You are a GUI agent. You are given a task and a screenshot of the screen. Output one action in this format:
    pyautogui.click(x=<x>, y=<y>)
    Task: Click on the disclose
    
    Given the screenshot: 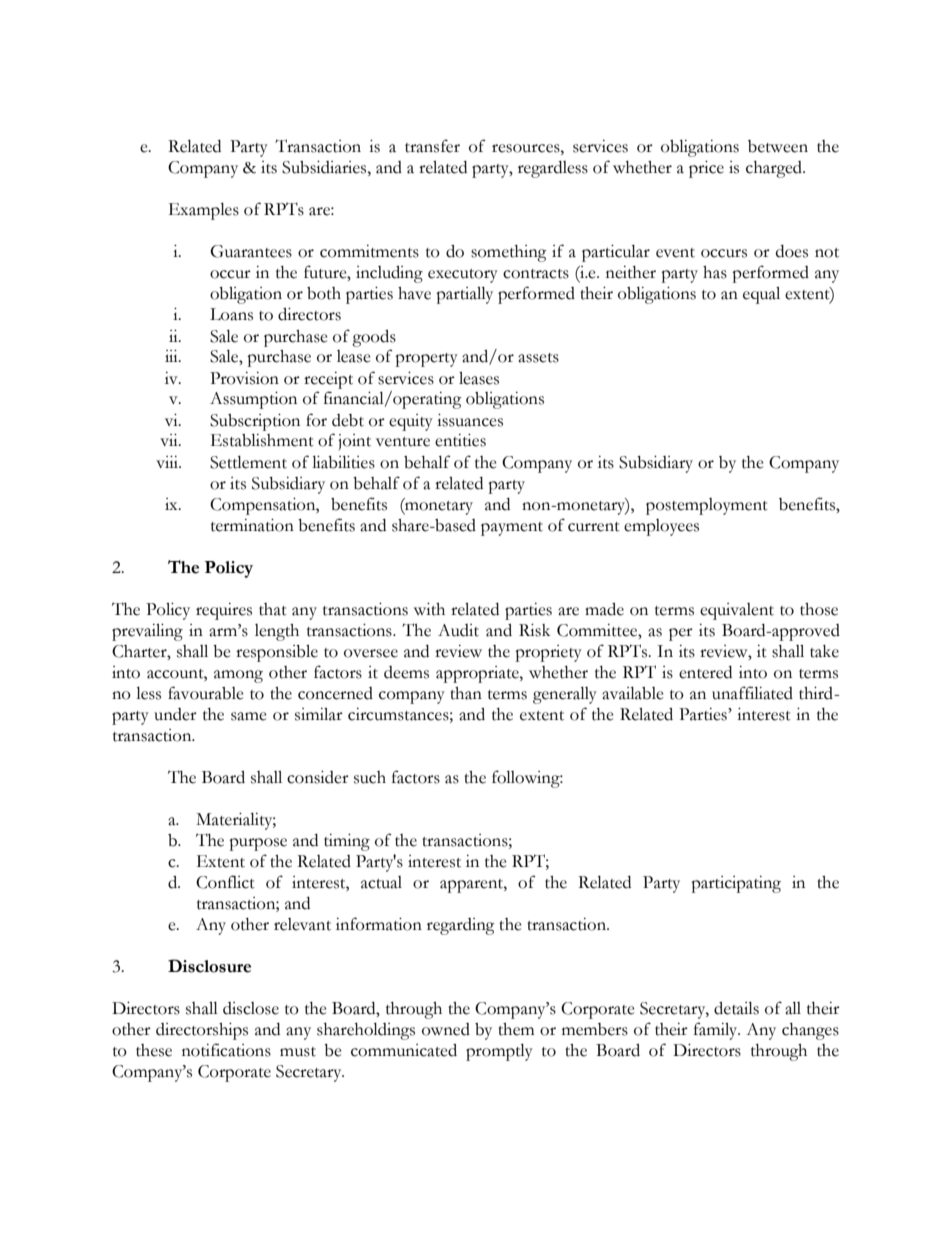 What is the action you would take?
    pyautogui.click(x=251, y=1008)
